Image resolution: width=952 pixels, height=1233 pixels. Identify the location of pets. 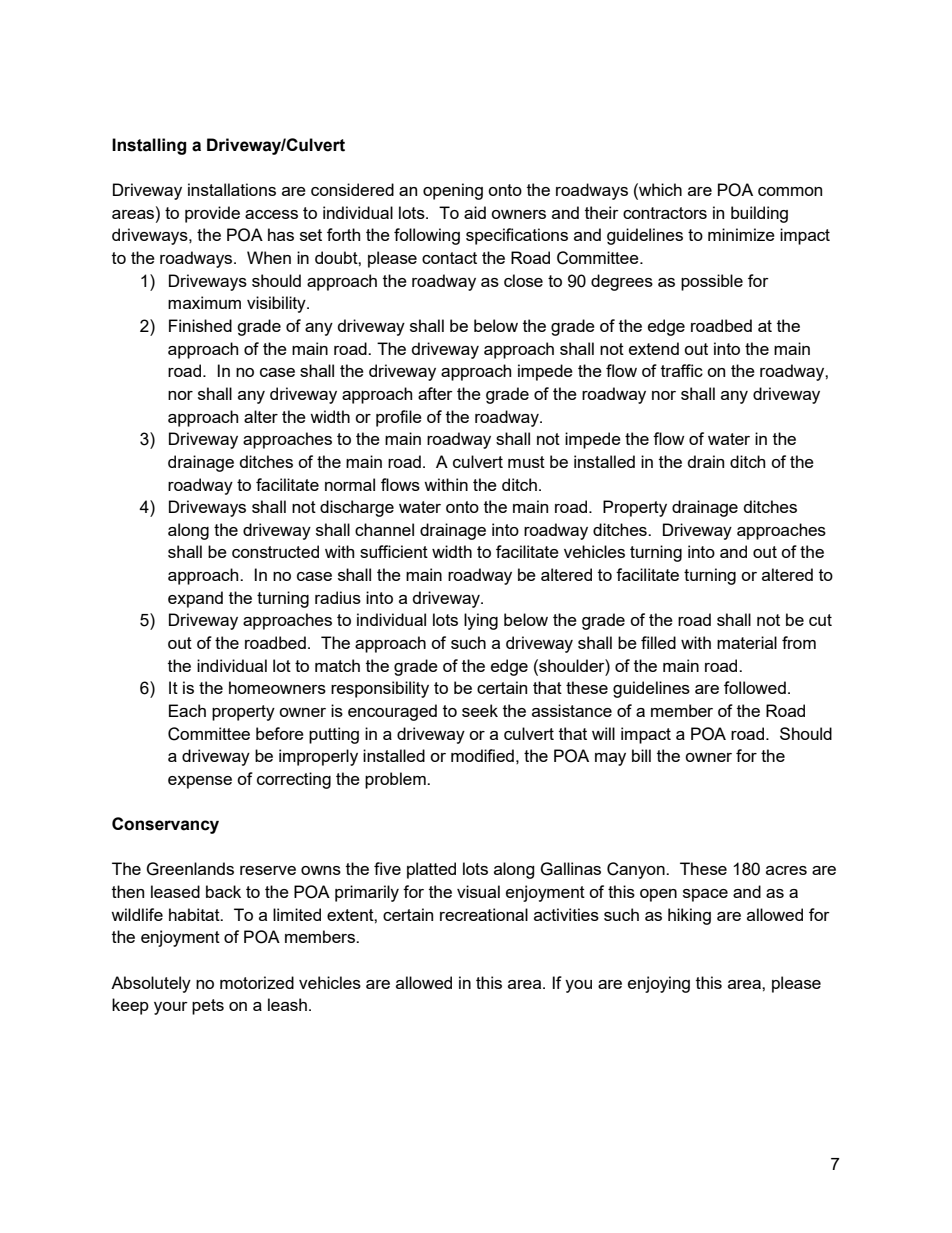
(208, 1007).
